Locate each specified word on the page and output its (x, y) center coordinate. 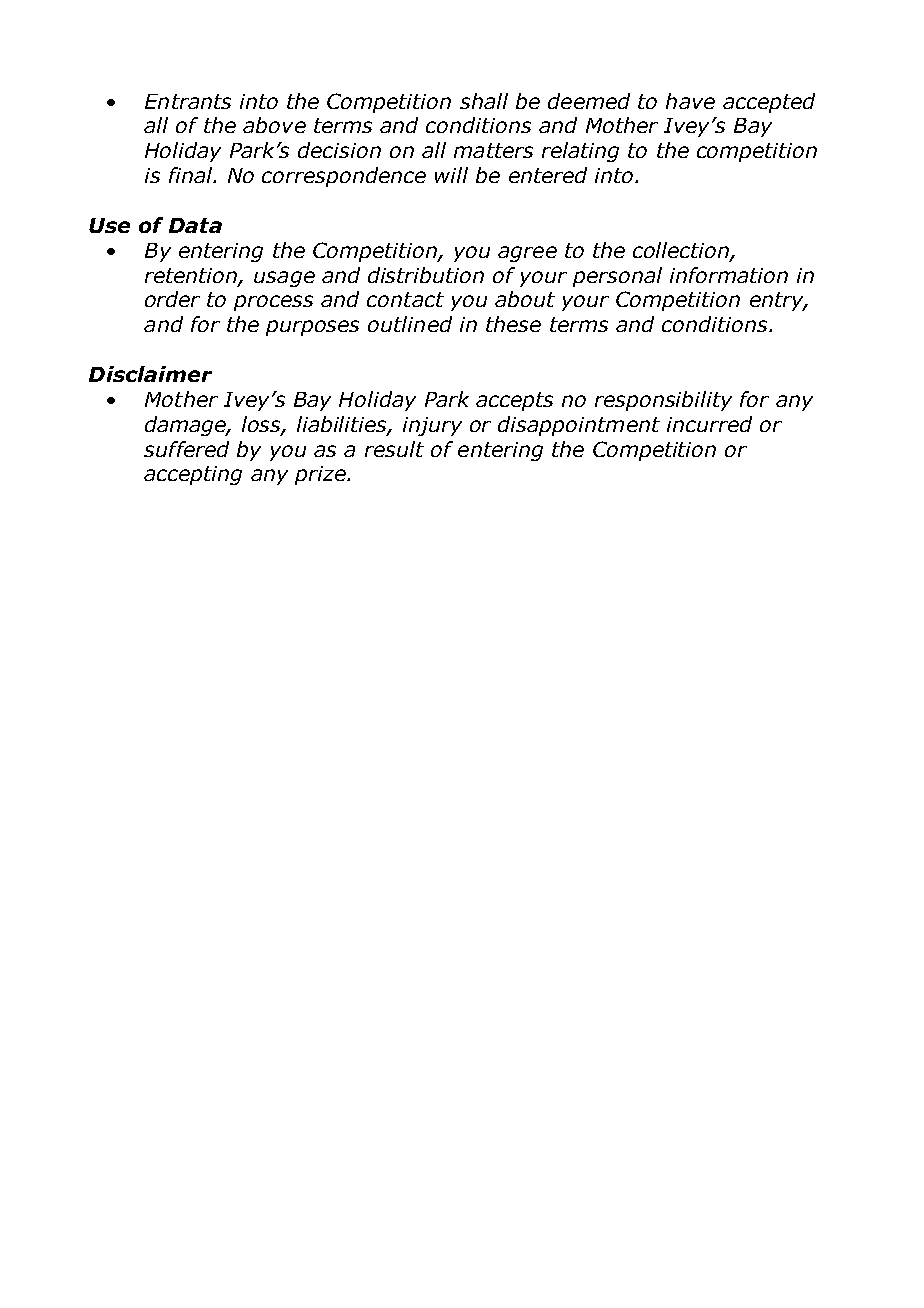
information (729, 275)
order (172, 299)
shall (484, 101)
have (690, 101)
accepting (193, 475)
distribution (426, 275)
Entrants (188, 101)
